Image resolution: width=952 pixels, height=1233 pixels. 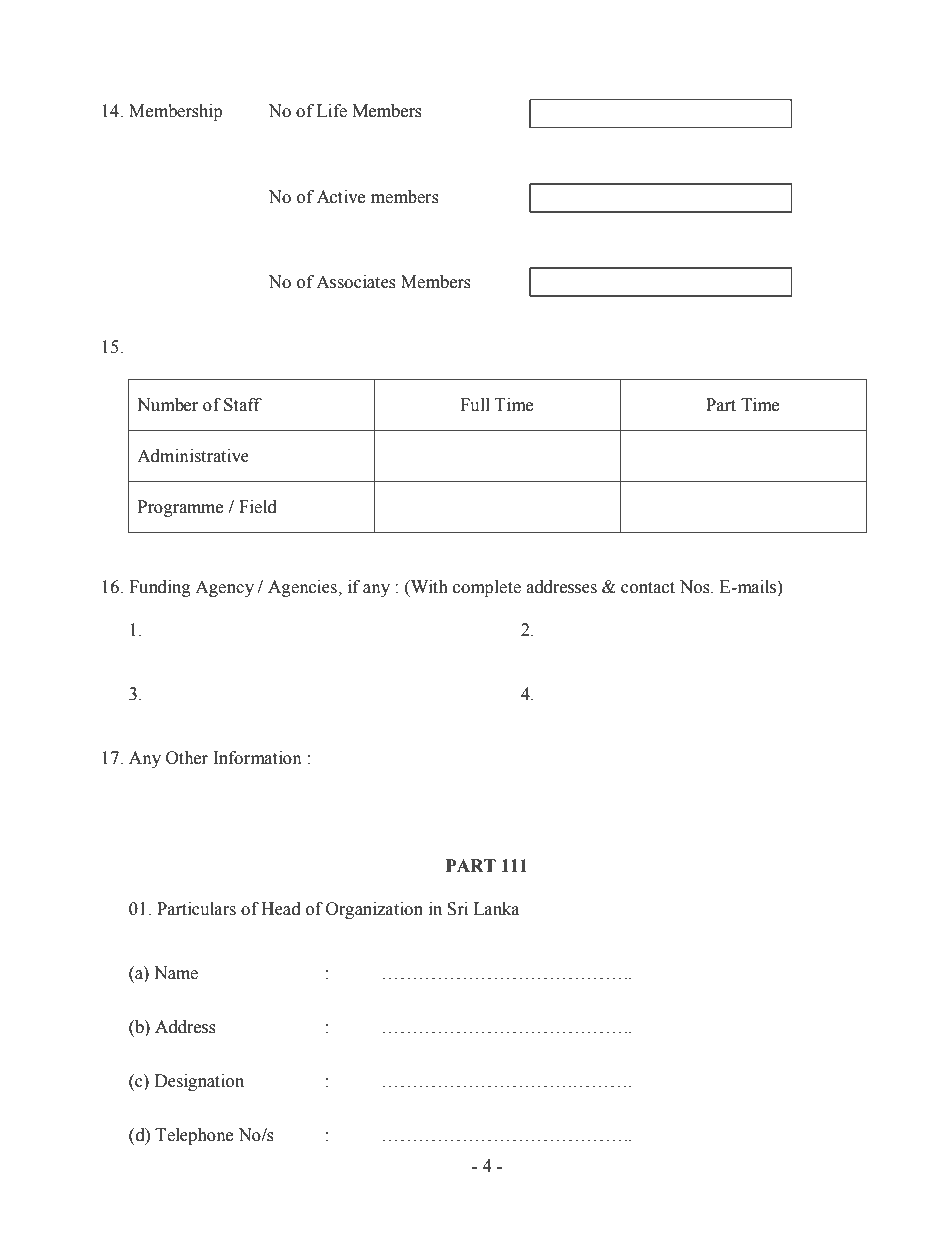 What do you see at coordinates (497, 909) in the screenshot?
I see `Lanka` at bounding box center [497, 909].
